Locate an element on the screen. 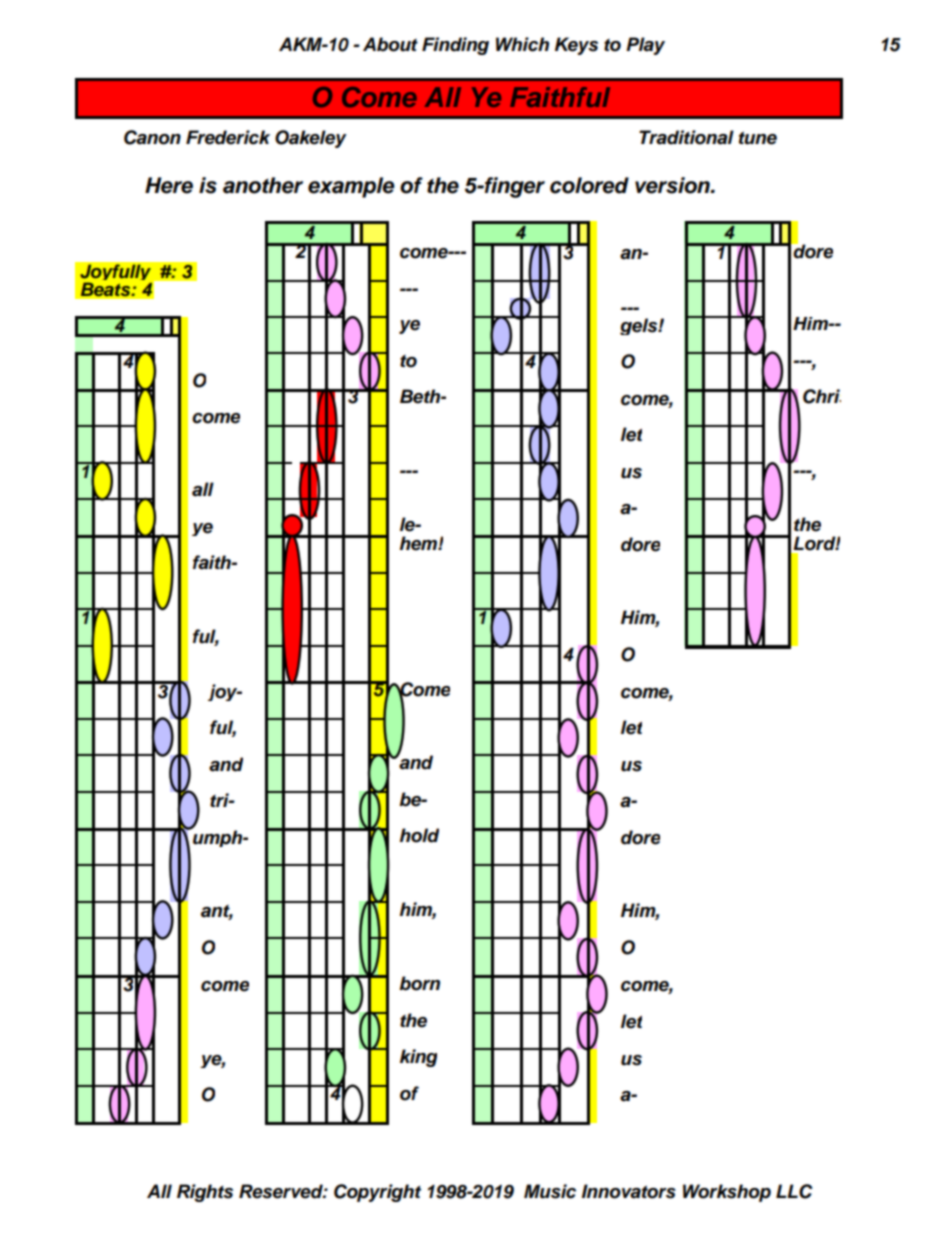 The width and height of the screenshot is (952, 1233). Copyright is located at coordinates (377, 1193).
